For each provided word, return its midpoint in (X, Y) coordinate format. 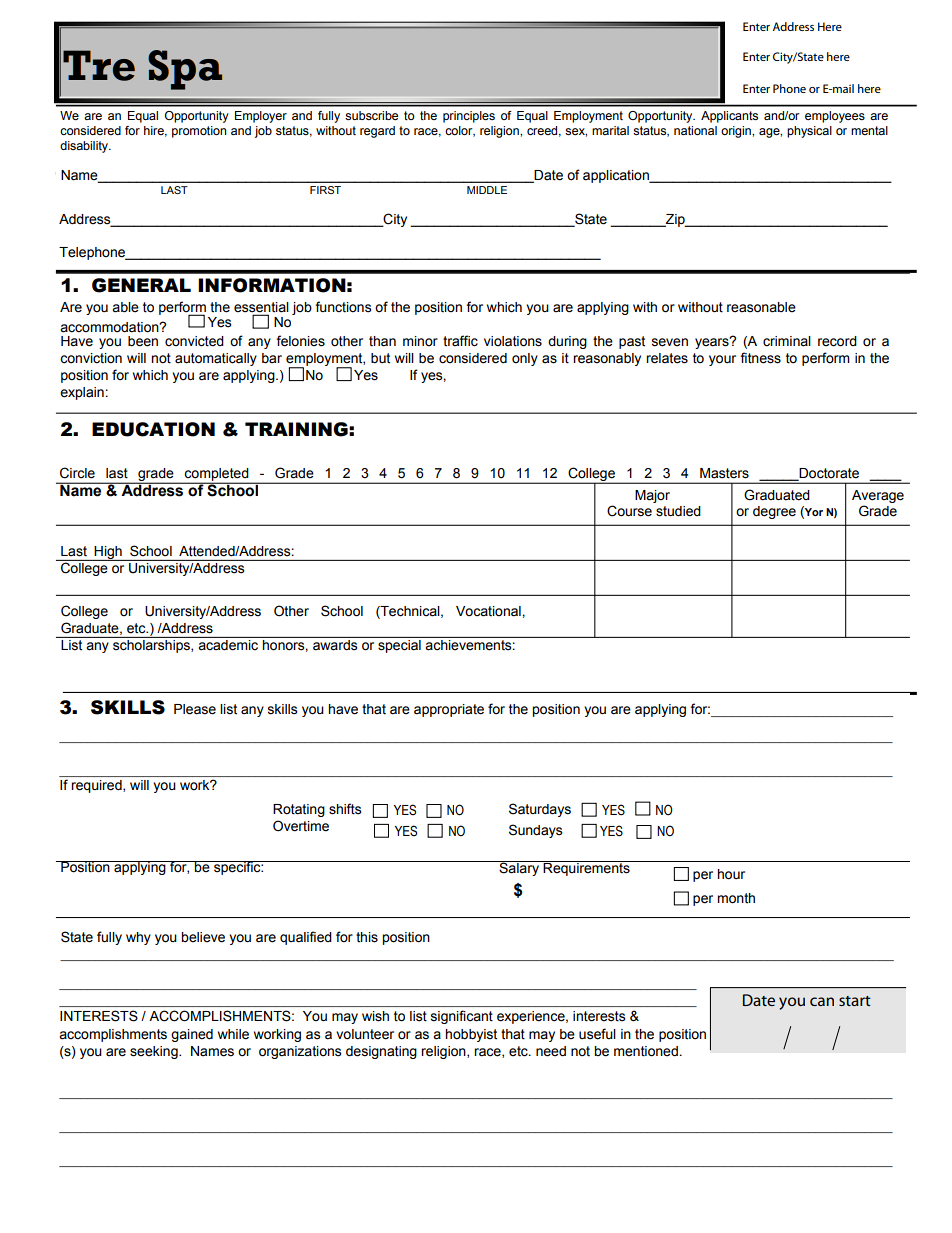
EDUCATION (153, 429)
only (525, 359)
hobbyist (471, 1035)
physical (809, 132)
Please (195, 709)
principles (469, 117)
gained (192, 1035)
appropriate (449, 710)
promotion (199, 132)
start (855, 1001)
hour (731, 874)
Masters (724, 473)
